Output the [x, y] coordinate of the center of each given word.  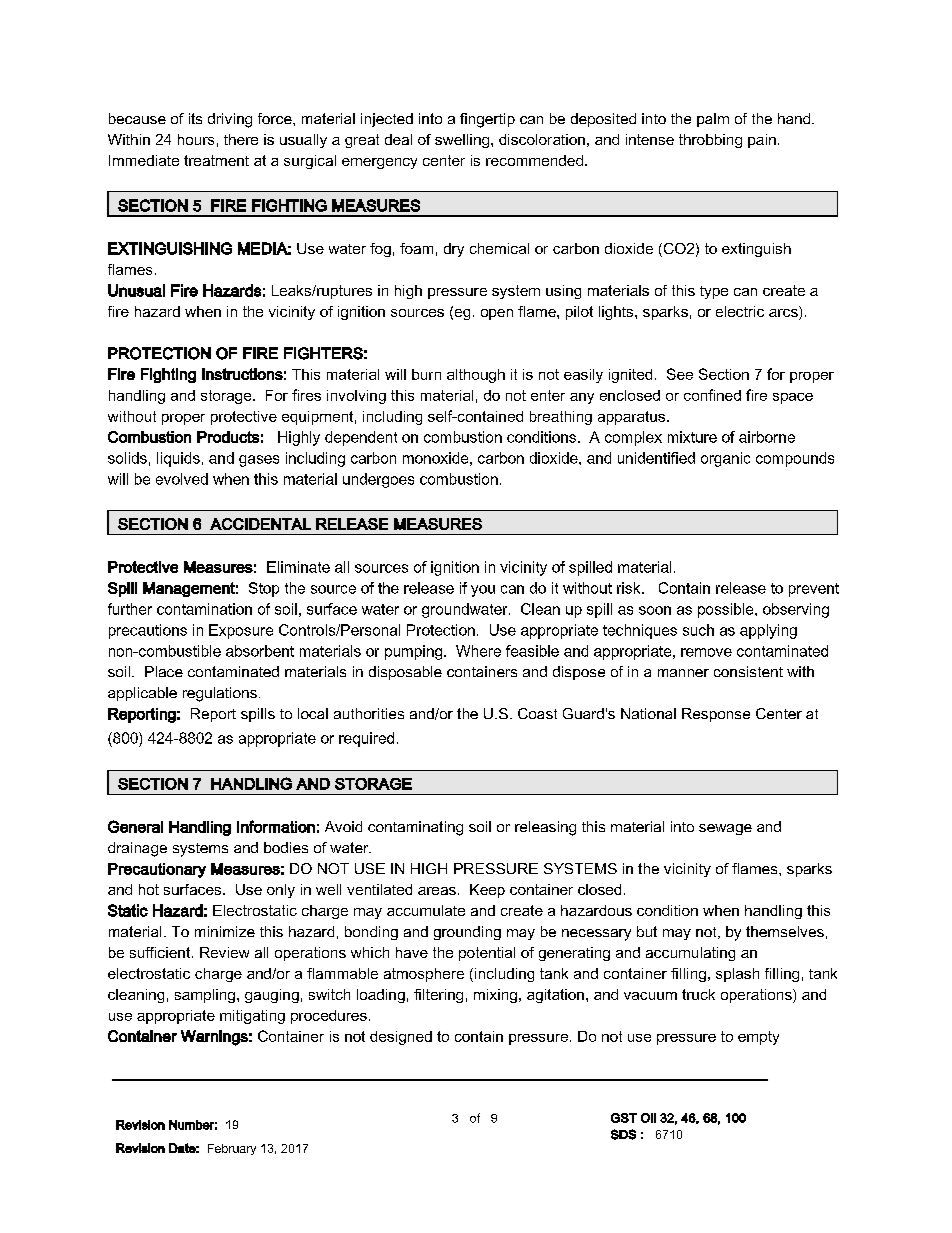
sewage [725, 829]
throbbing [710, 141]
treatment [216, 160]
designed [401, 1038]
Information [276, 826]
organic [725, 459]
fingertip [487, 120]
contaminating [415, 828]
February [232, 1149]
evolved [182, 479]
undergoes [378, 480]
